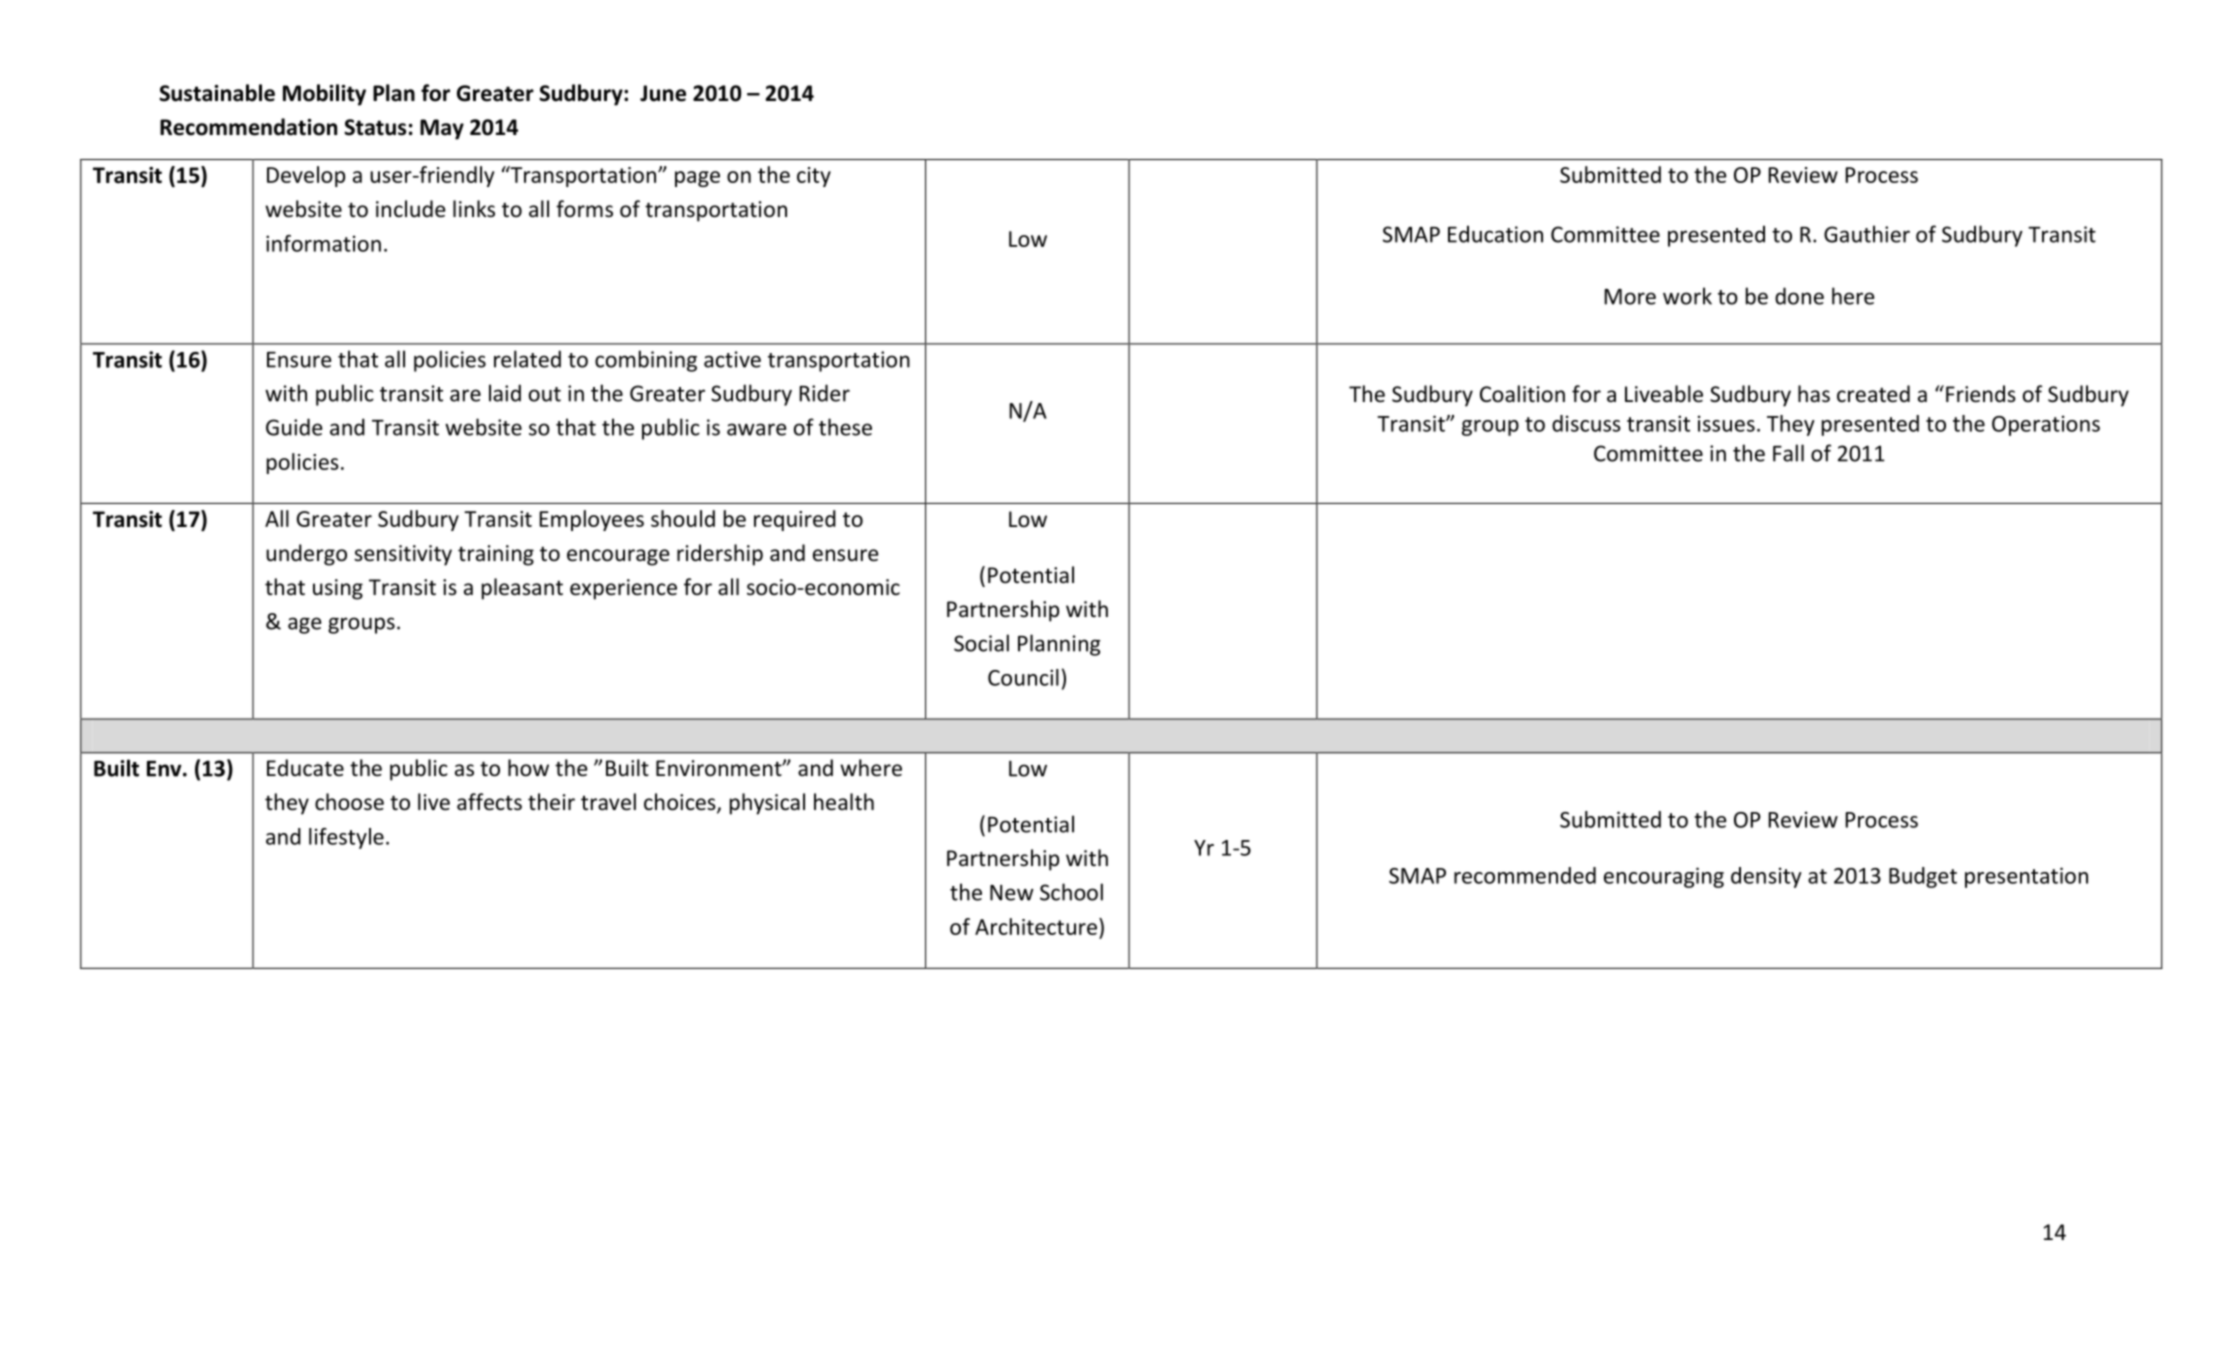 The height and width of the page is (1351, 2225). What do you see at coordinates (442, 129) in the page?
I see `May` at bounding box center [442, 129].
